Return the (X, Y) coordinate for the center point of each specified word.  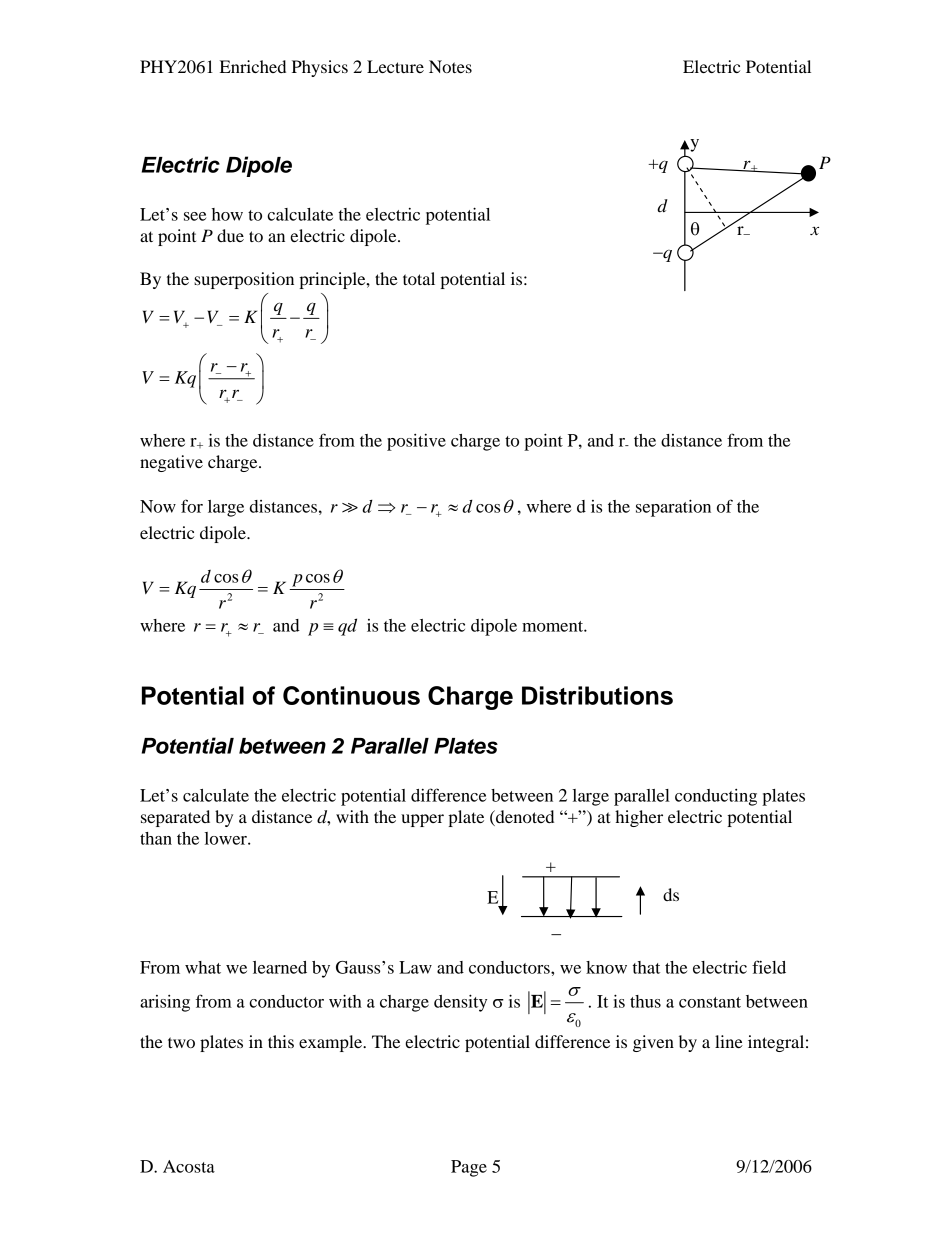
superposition (244, 280)
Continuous (351, 695)
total (419, 278)
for (192, 506)
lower (227, 838)
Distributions (597, 695)
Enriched (253, 66)
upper (422, 820)
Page (469, 1168)
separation (673, 508)
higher (639, 818)
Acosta (189, 1166)
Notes (450, 66)
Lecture (395, 66)
